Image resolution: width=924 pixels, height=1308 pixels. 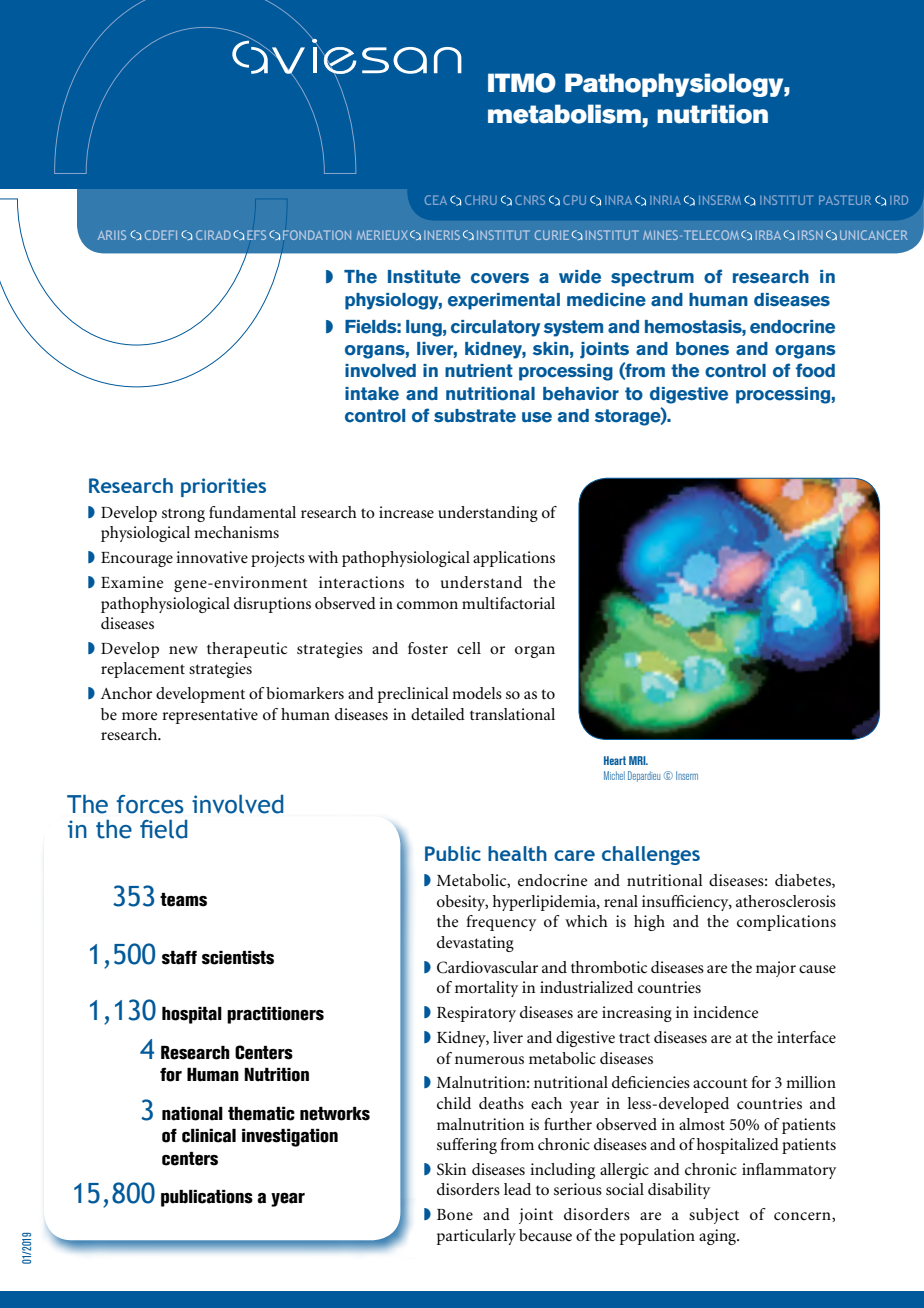 What do you see at coordinates (475, 416) in the page?
I see `substrate` at bounding box center [475, 416].
